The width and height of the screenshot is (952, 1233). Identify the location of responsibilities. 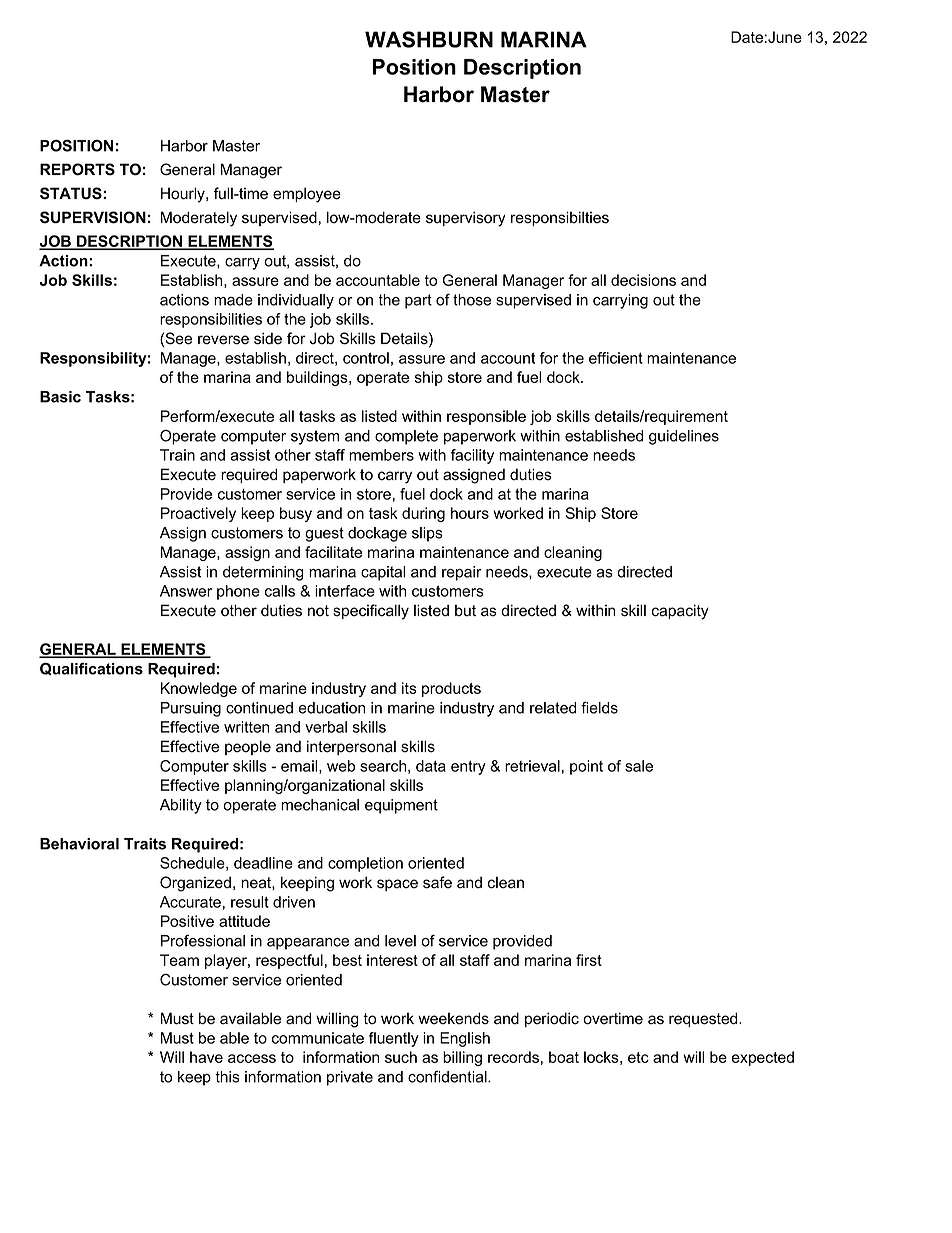
(211, 320).
